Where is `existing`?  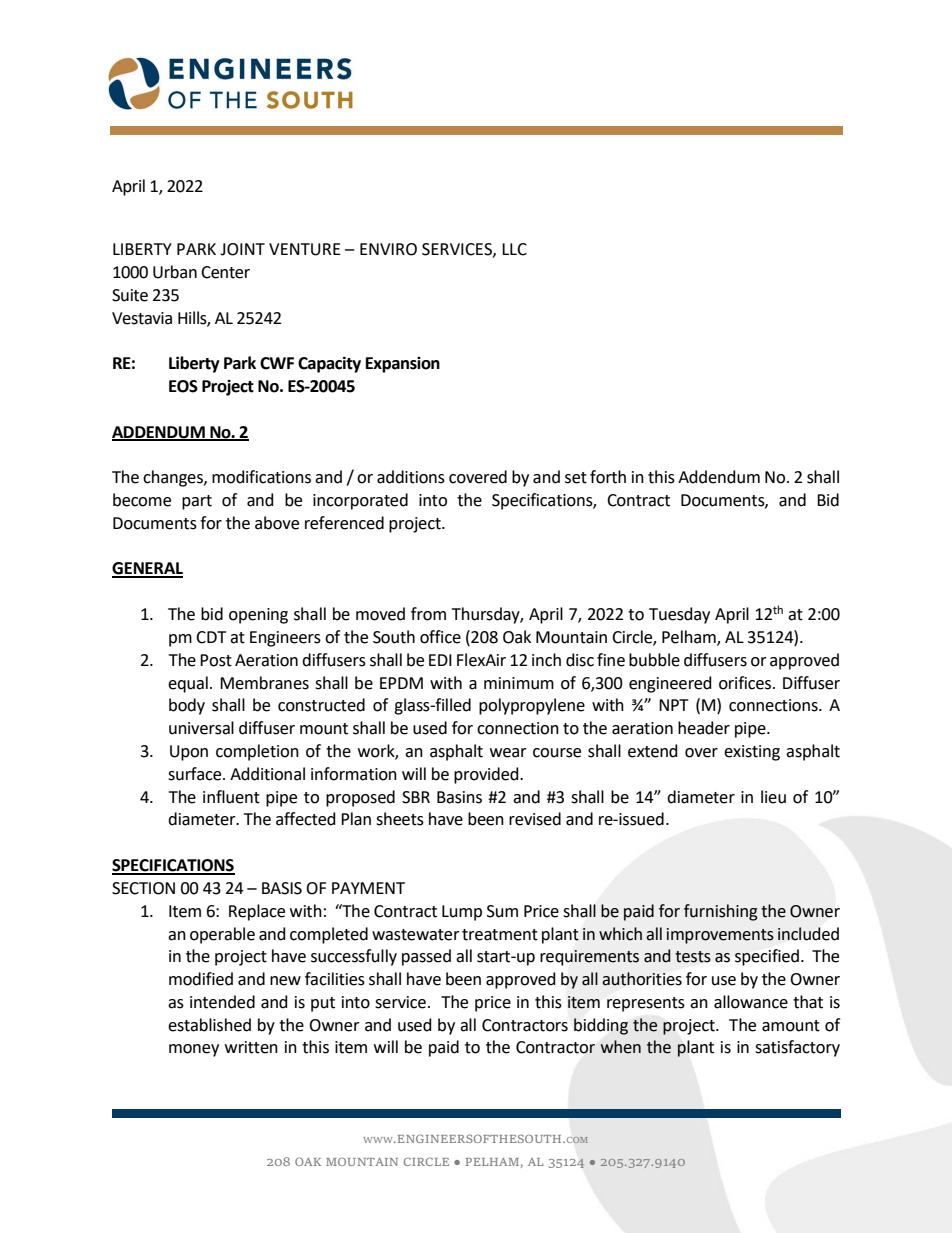 existing is located at coordinates (752, 753).
